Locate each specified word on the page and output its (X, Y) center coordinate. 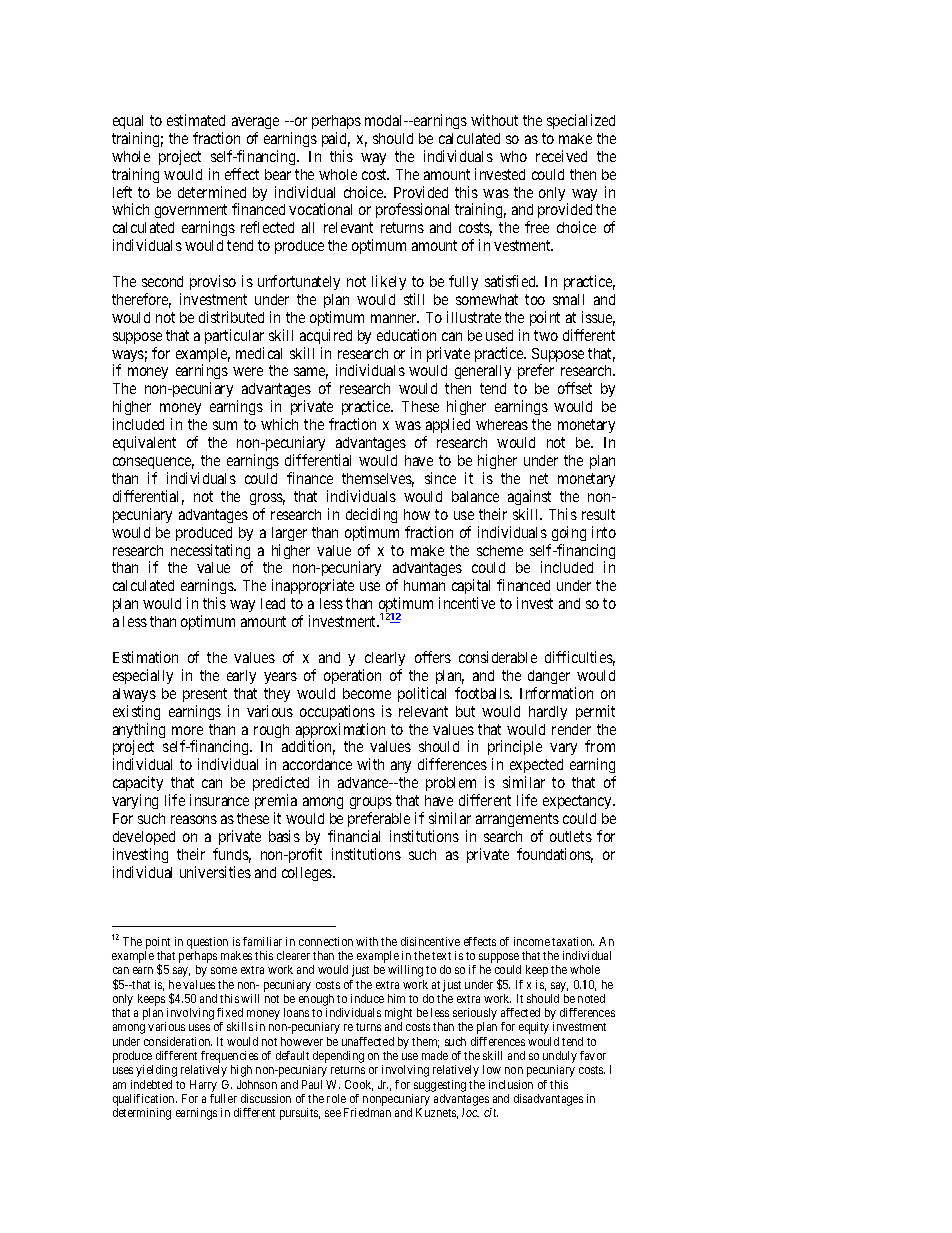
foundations (555, 855)
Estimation (145, 657)
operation (352, 676)
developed (144, 838)
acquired (326, 336)
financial (354, 836)
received (561, 156)
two (546, 335)
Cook (359, 1085)
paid (336, 139)
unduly (560, 1058)
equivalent (144, 443)
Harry (203, 1086)
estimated (196, 120)
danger (549, 677)
